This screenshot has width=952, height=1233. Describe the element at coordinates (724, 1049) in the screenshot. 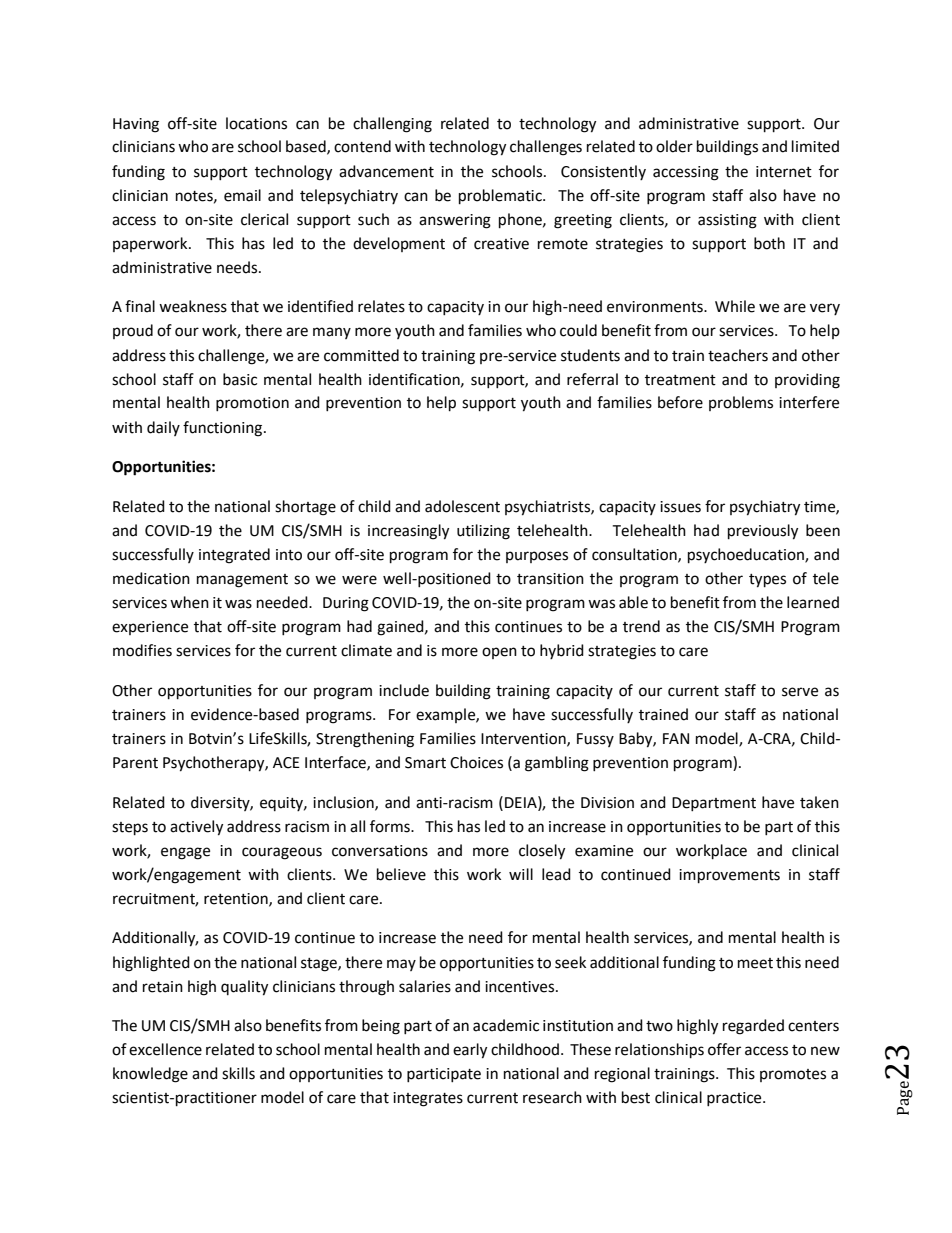

I see `offer` at that location.
